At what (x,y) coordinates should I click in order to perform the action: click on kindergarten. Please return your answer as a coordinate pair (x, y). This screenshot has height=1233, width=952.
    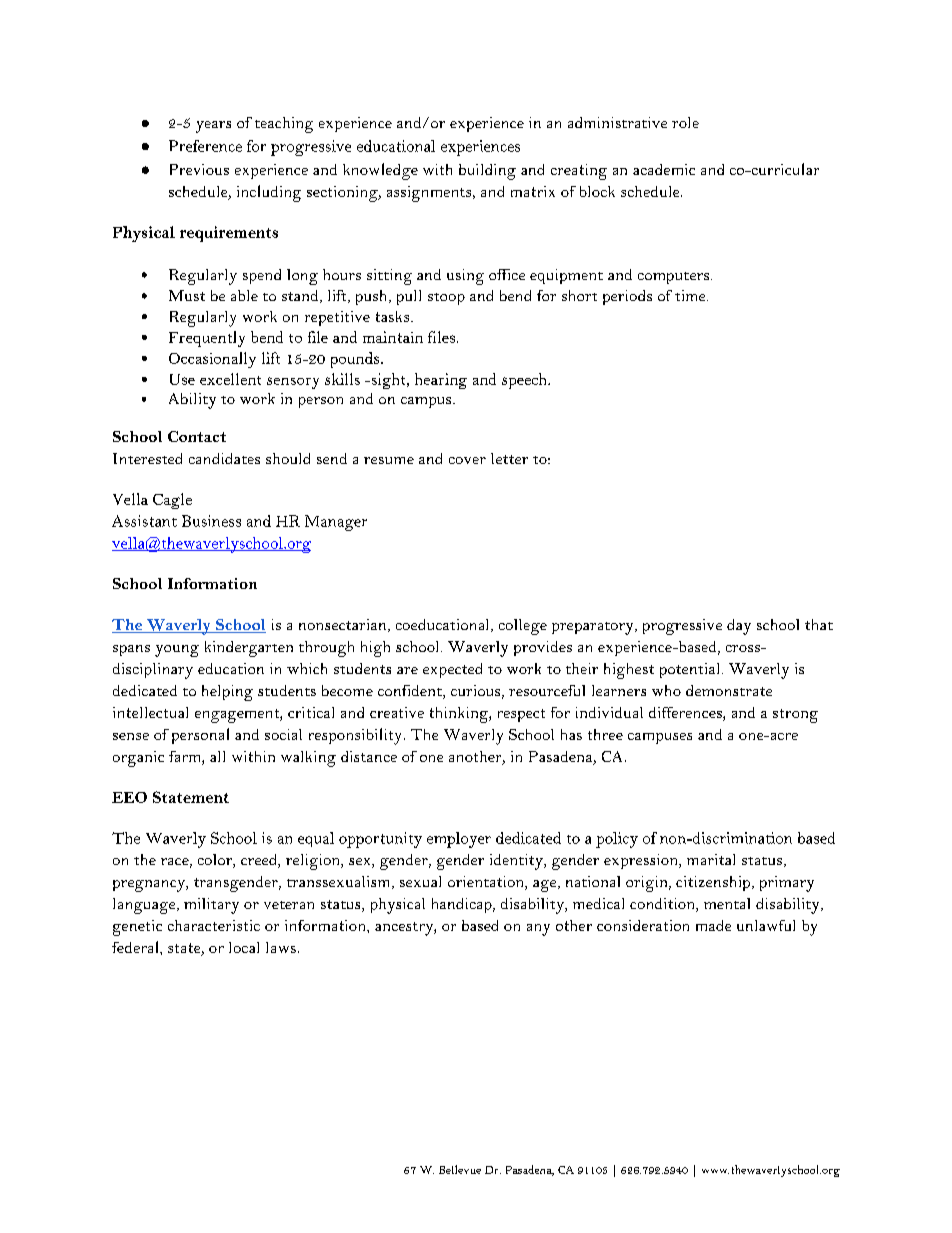
    Looking at the image, I should click on (249, 649).
